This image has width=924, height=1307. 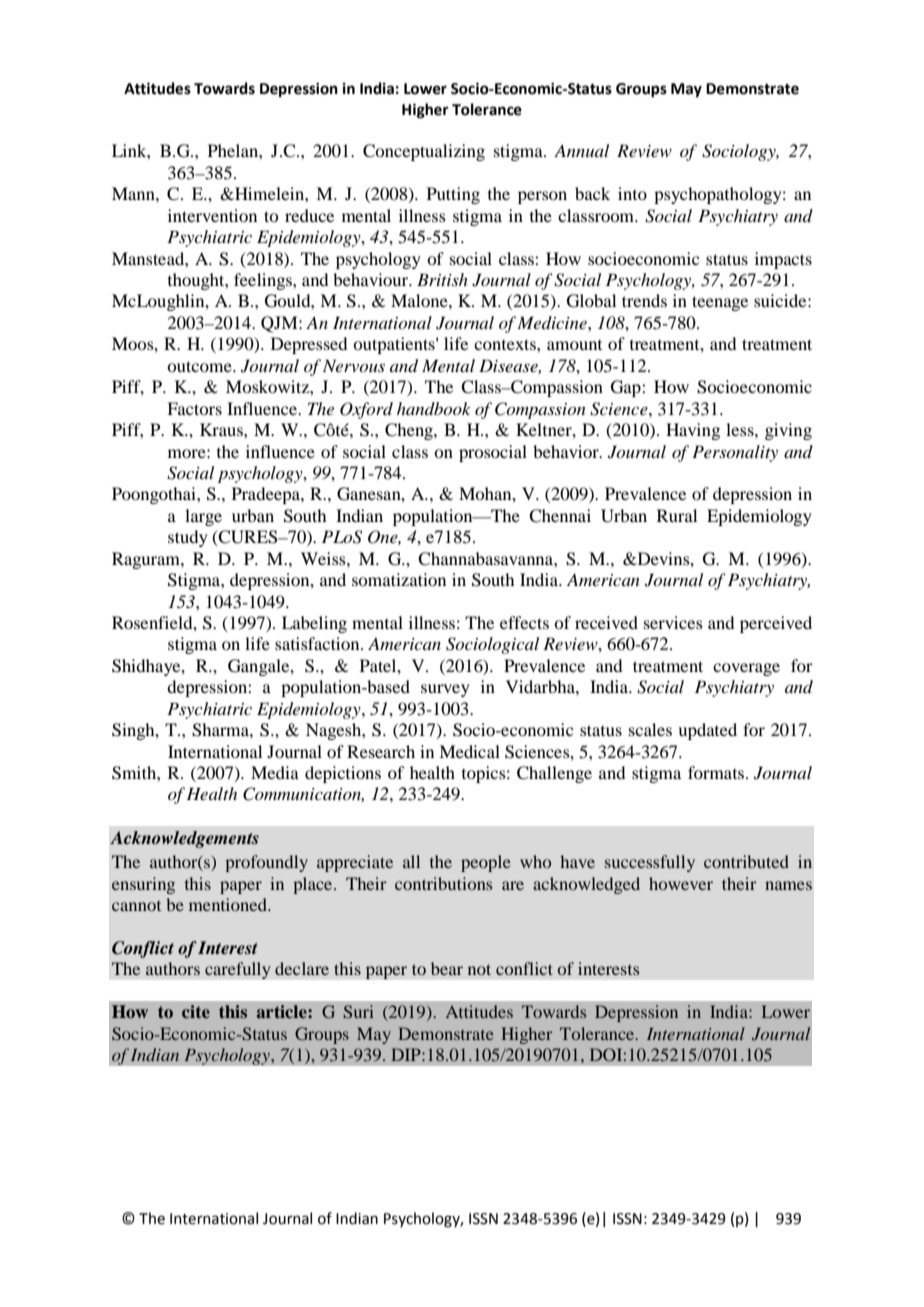 What do you see at coordinates (447, 968) in the image?
I see `bear` at bounding box center [447, 968].
